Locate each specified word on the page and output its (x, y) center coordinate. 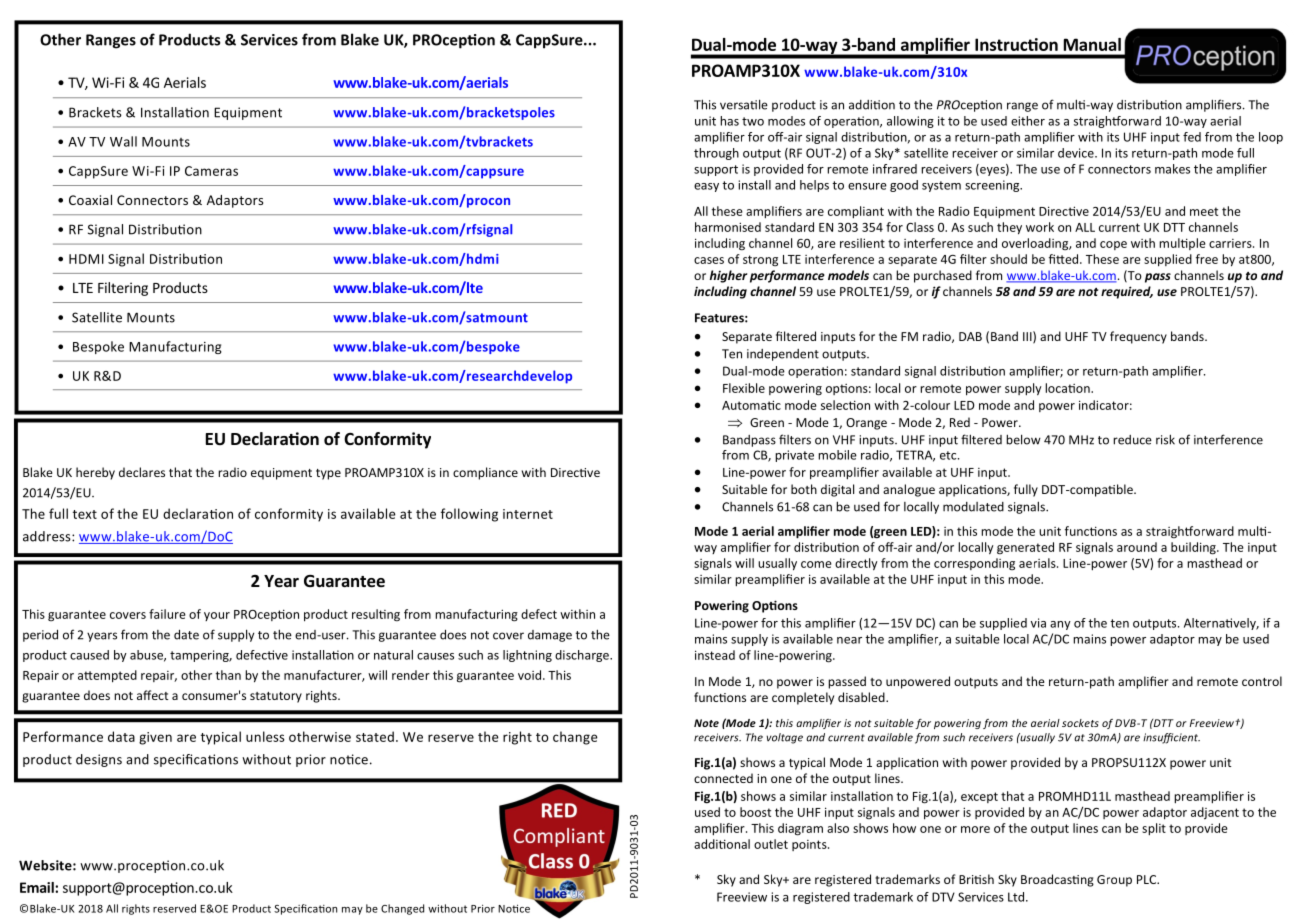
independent (783, 355)
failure (167, 614)
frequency (1138, 337)
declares (142, 472)
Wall (123, 141)
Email (38, 887)
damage (550, 636)
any (1060, 625)
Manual (1092, 44)
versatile (744, 104)
